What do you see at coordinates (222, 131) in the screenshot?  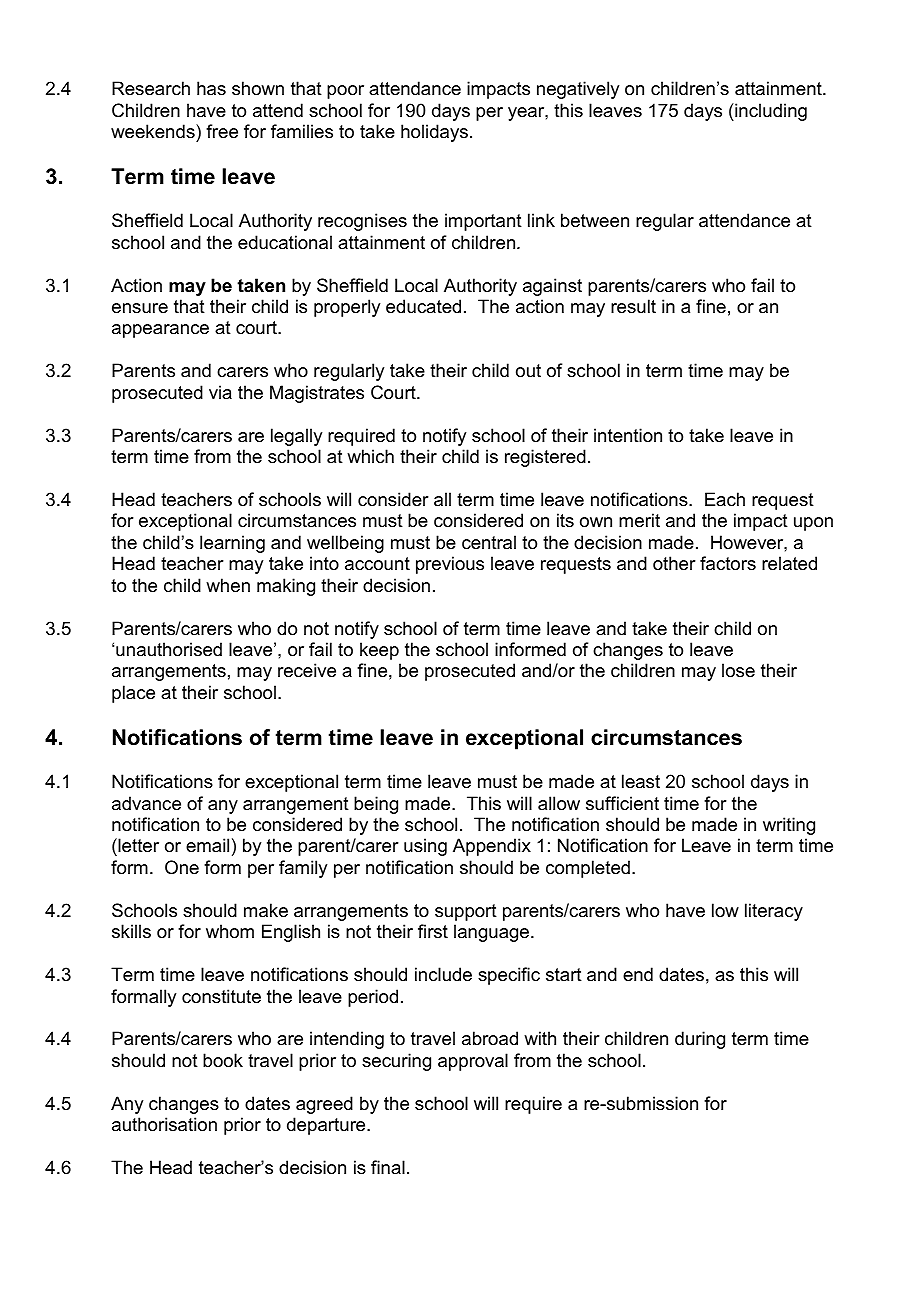 I see `free` at bounding box center [222, 131].
